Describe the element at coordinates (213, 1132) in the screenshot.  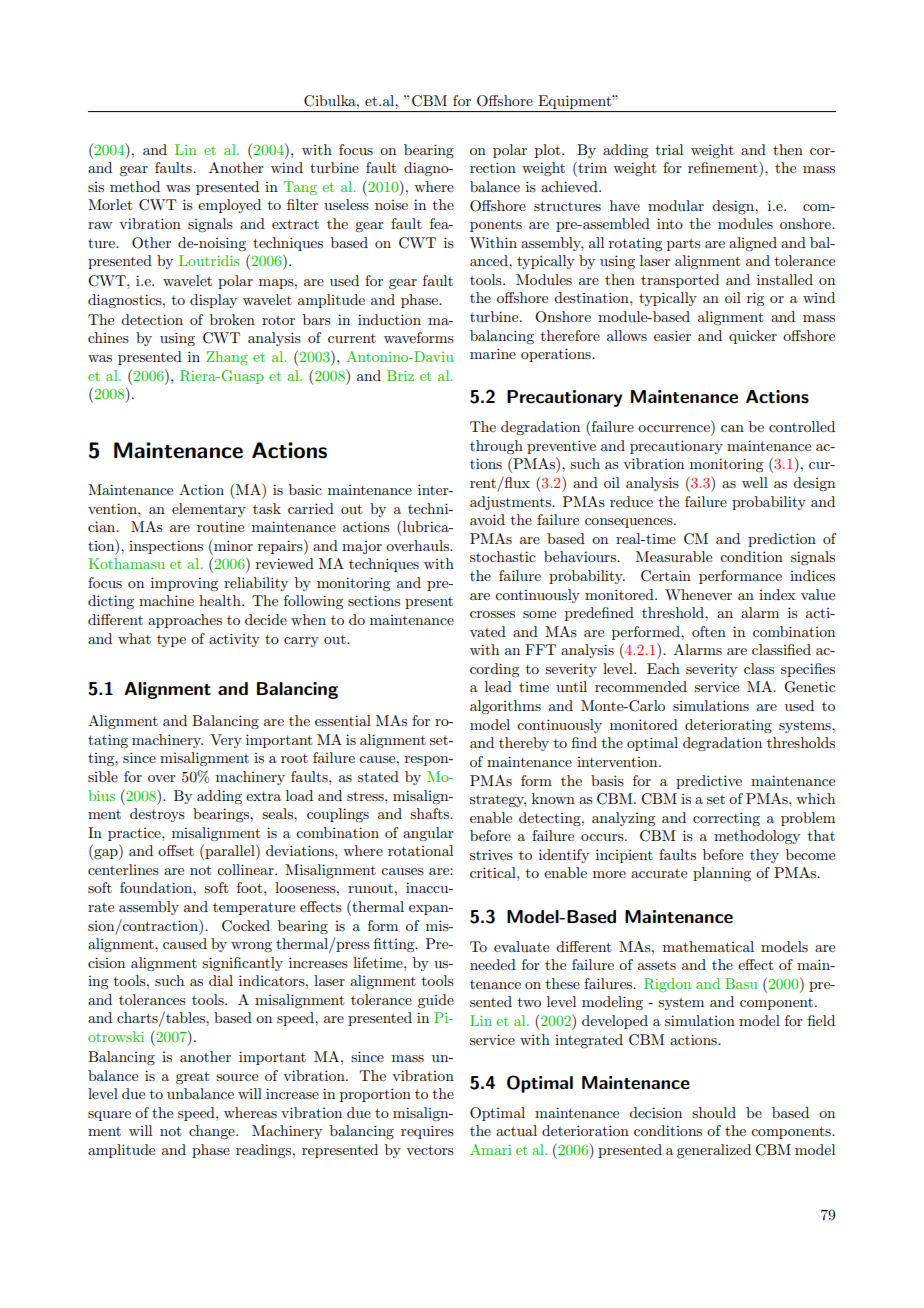
I see `change` at that location.
